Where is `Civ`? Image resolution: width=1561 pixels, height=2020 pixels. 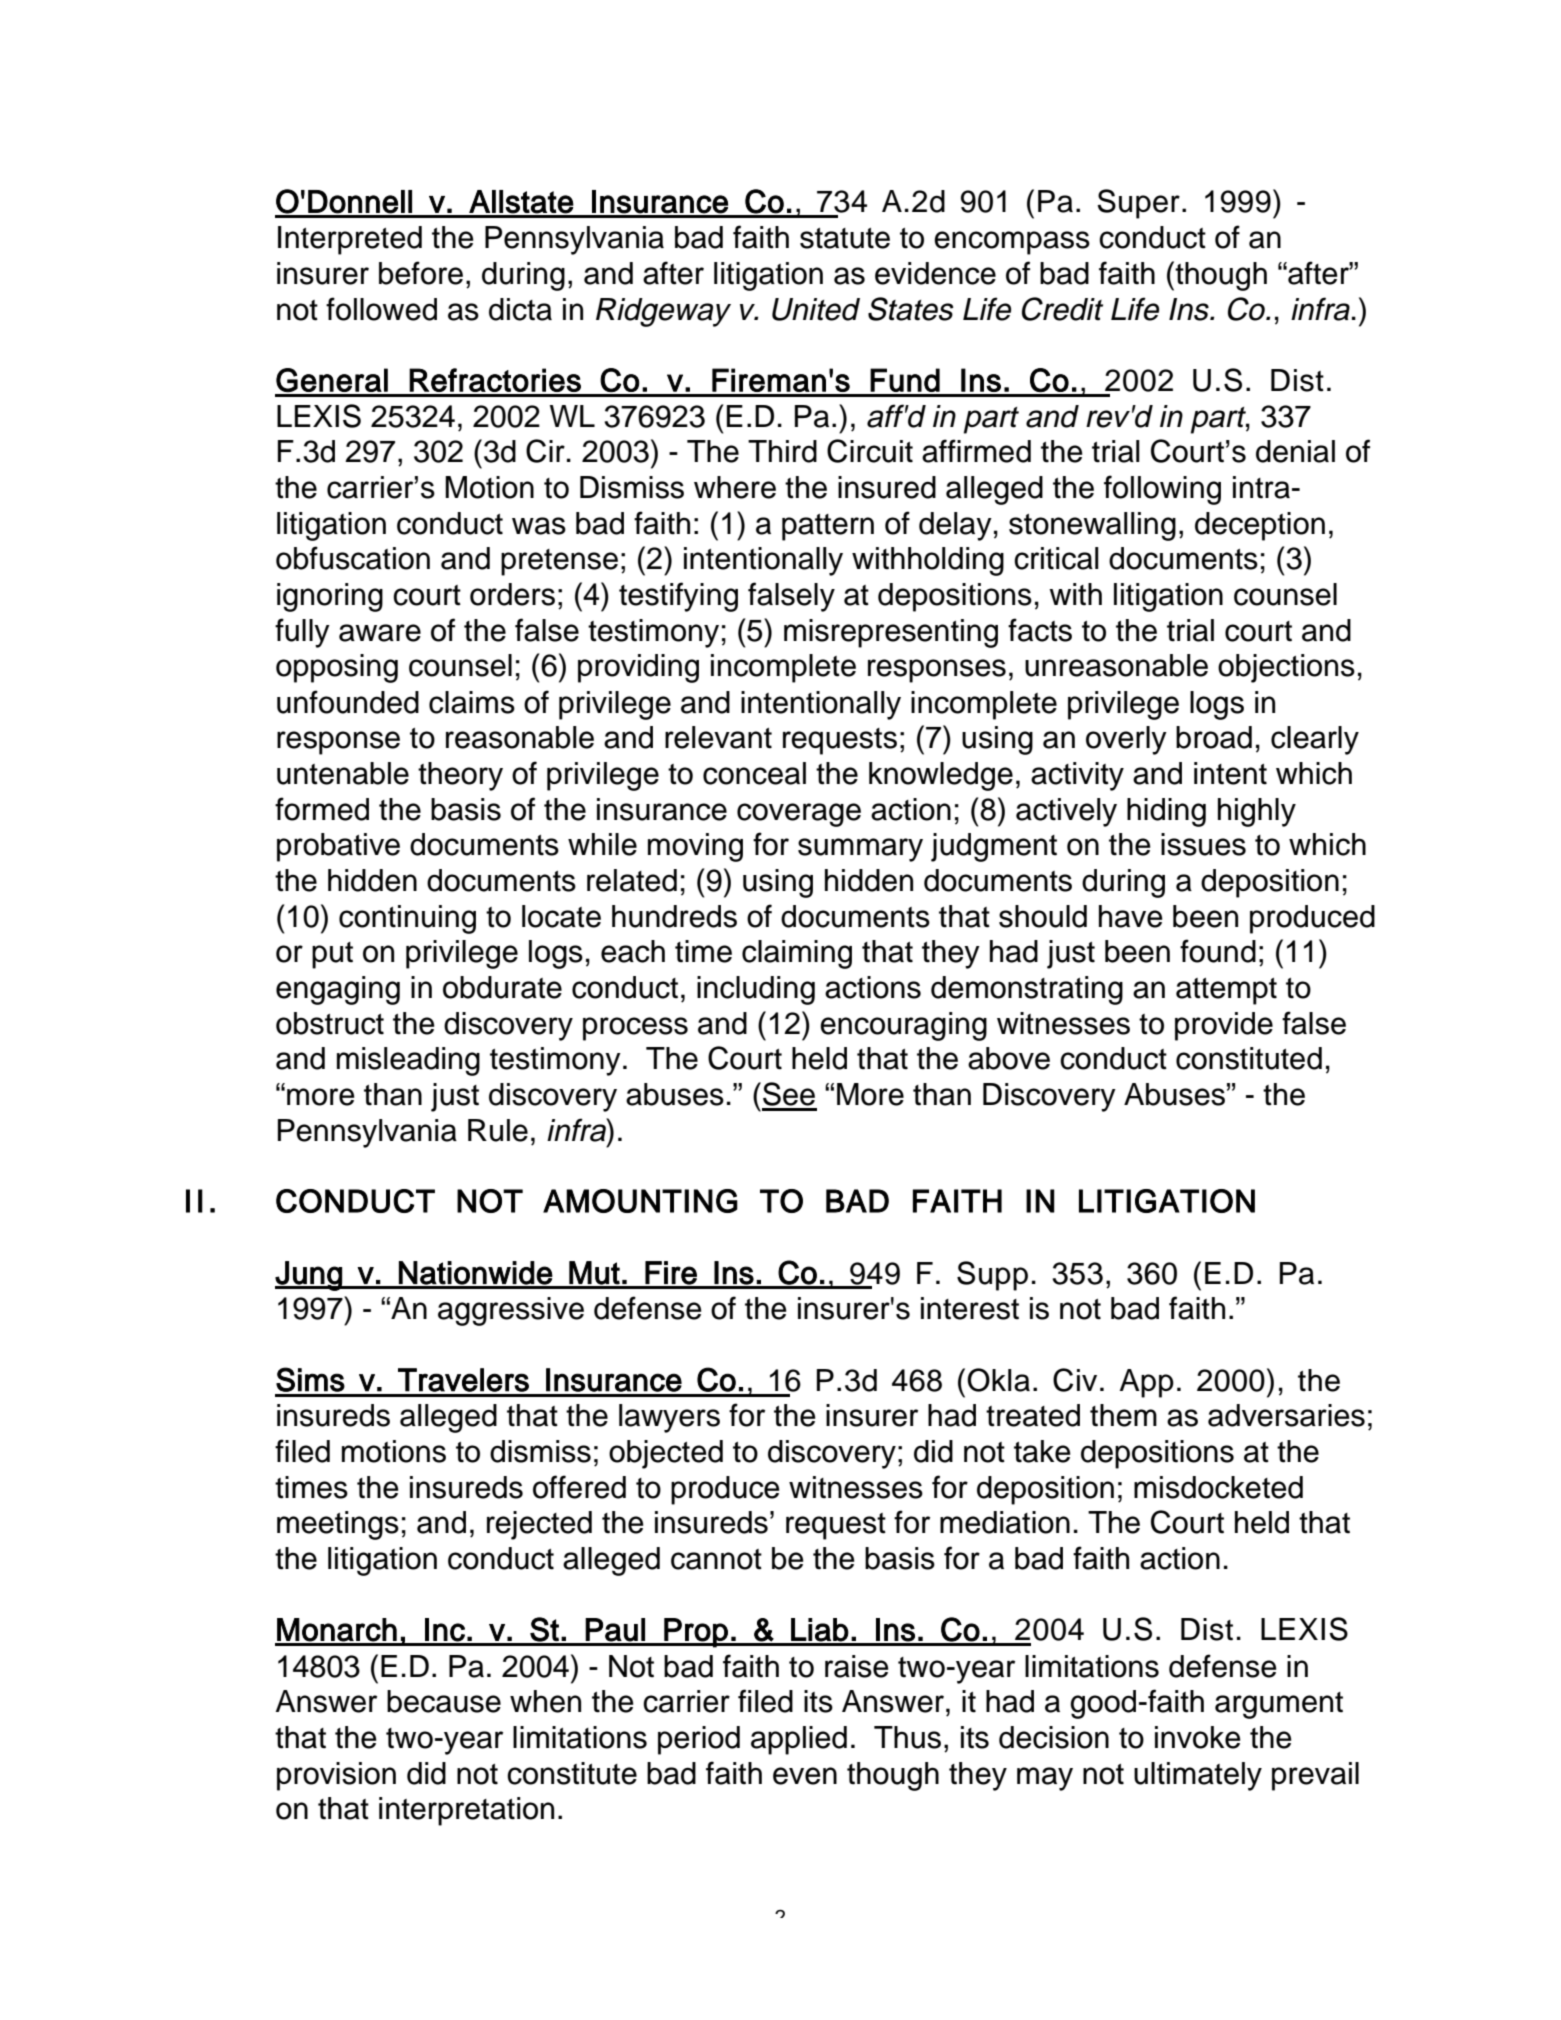 Civ is located at coordinates (1075, 1380).
